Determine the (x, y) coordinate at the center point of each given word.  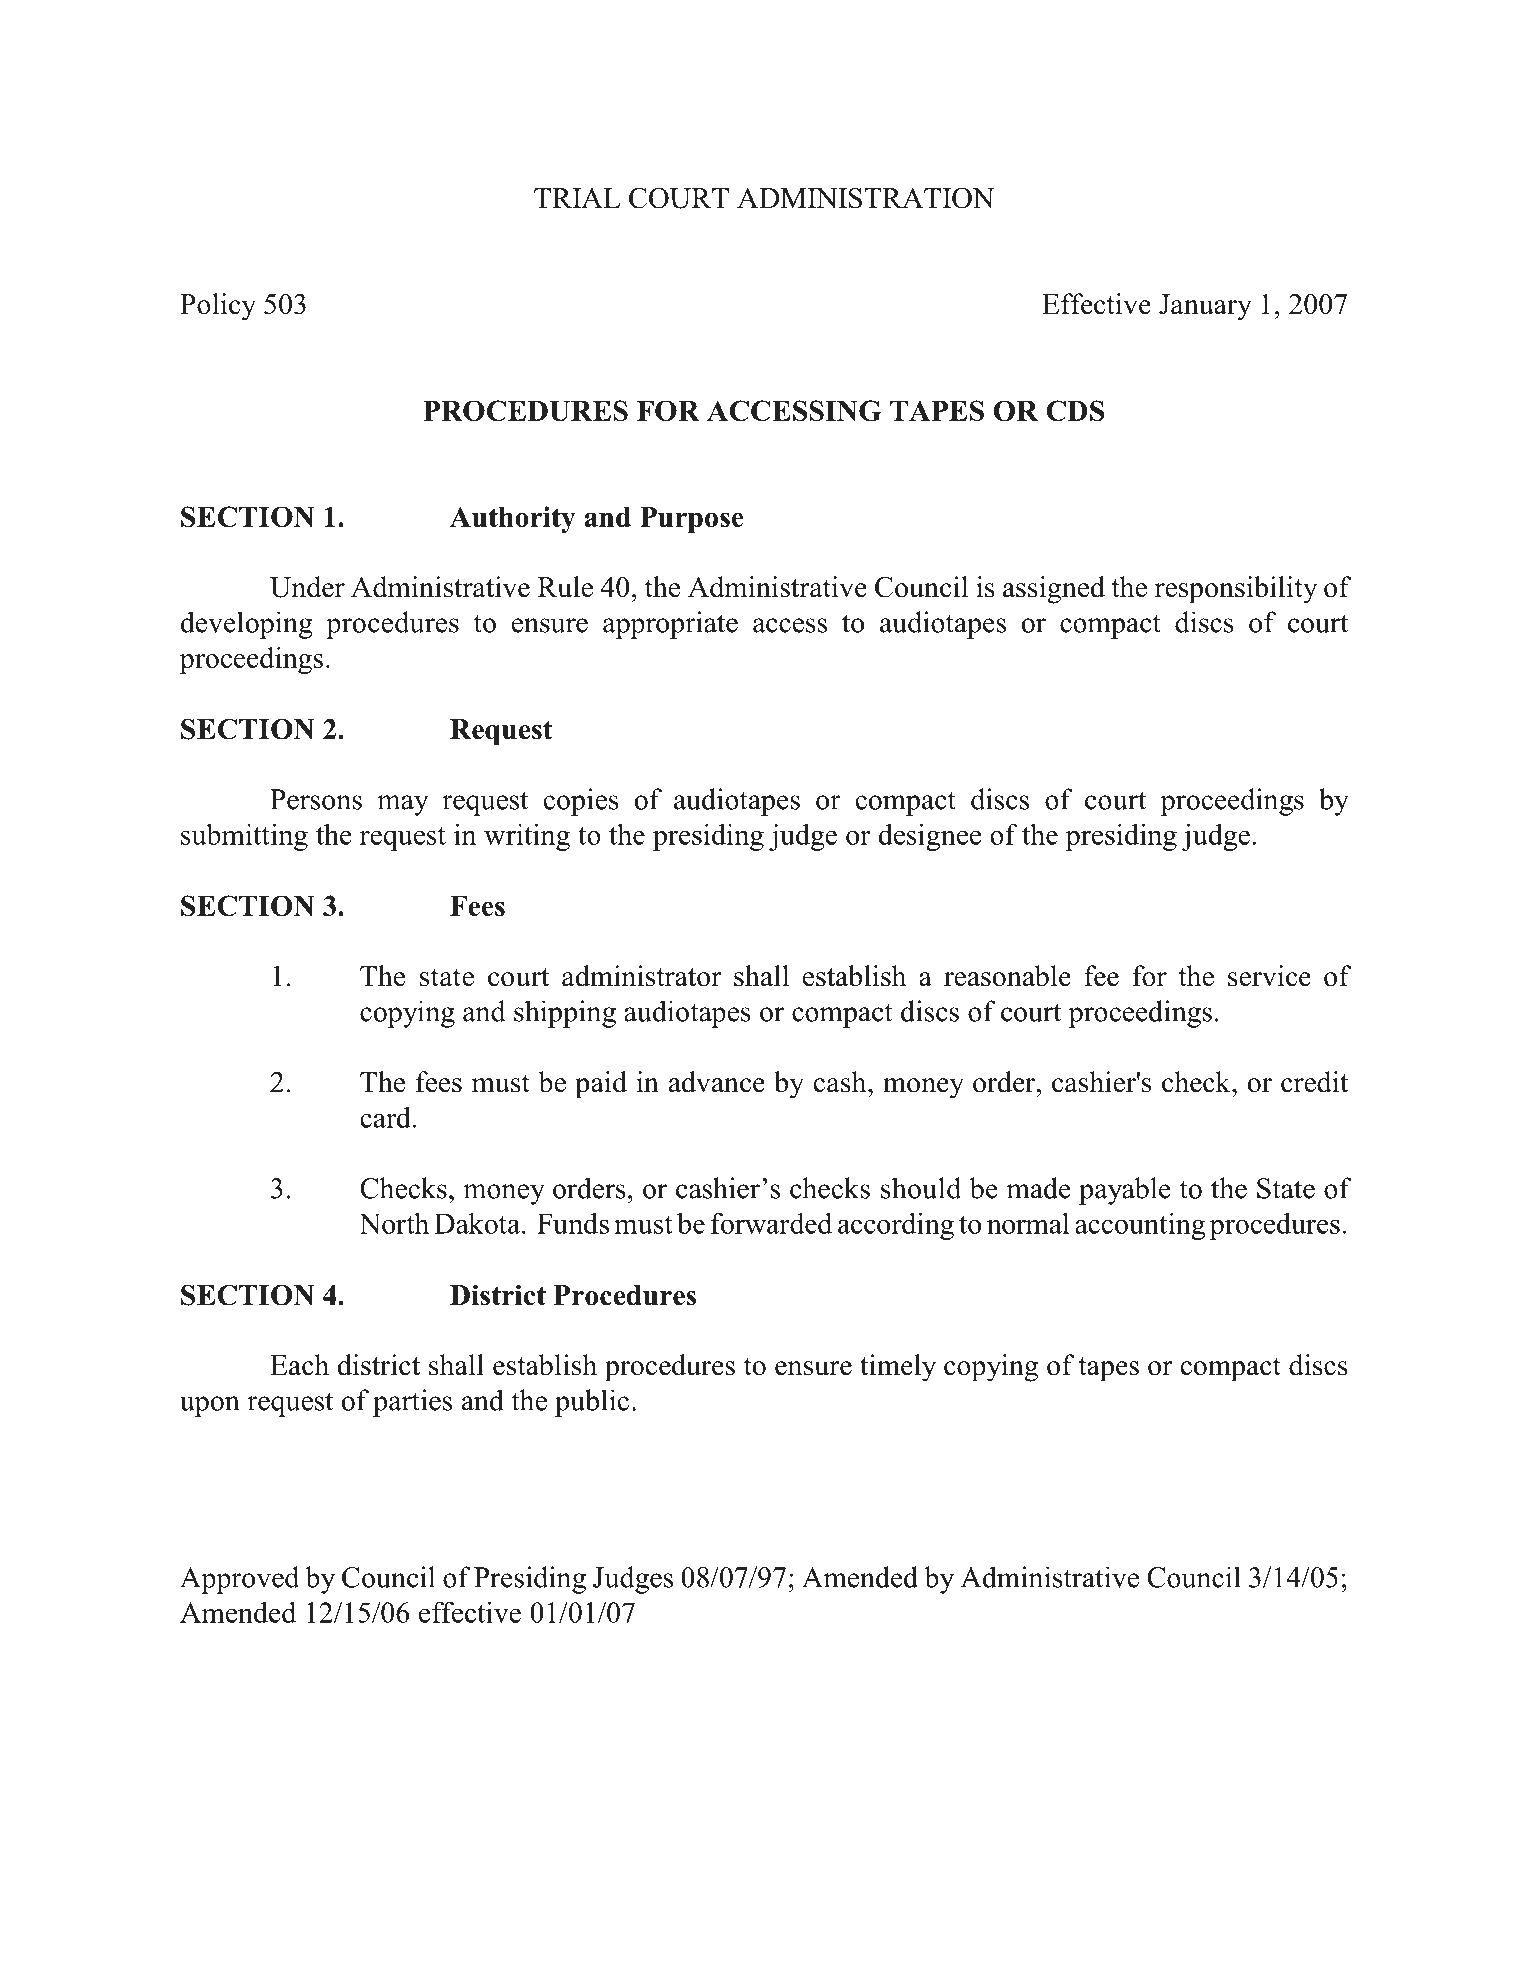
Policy (218, 307)
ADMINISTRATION (865, 198)
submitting (244, 837)
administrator (642, 976)
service (1269, 976)
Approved (239, 1580)
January (1205, 307)
